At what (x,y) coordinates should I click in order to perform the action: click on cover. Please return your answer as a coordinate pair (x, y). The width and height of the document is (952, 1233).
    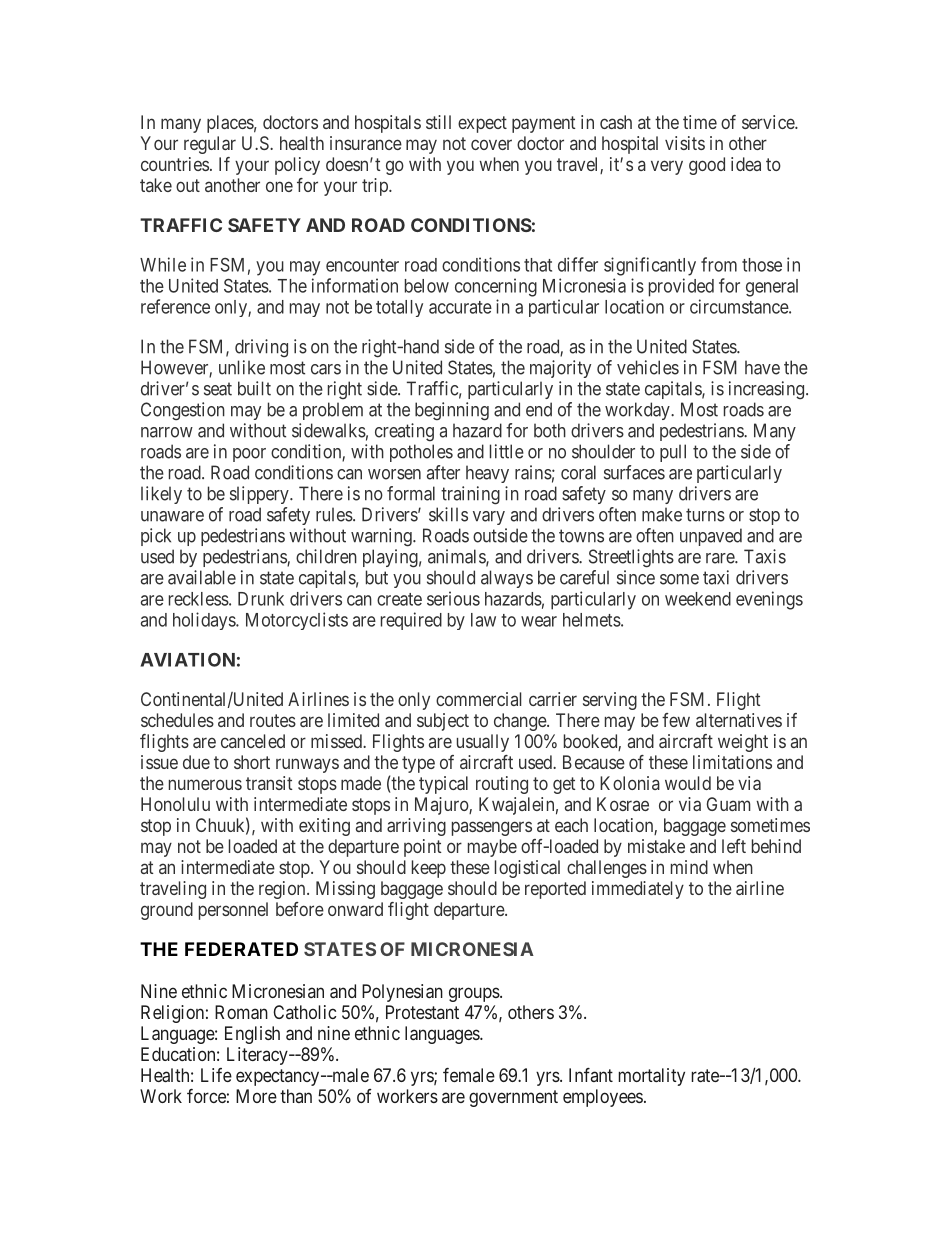
    Looking at the image, I should click on (491, 144).
